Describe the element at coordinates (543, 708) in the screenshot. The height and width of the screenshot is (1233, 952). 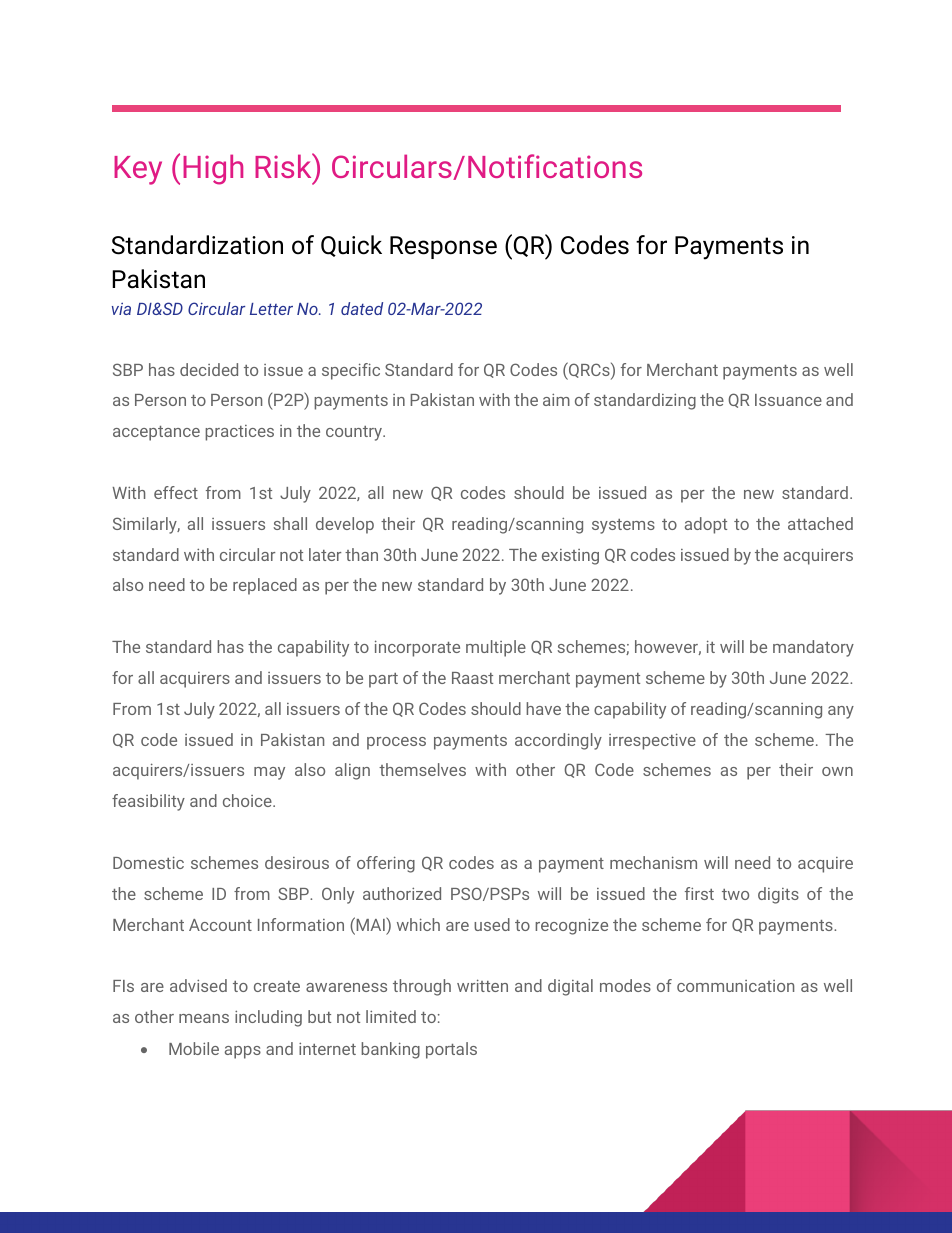
I see `have` at that location.
